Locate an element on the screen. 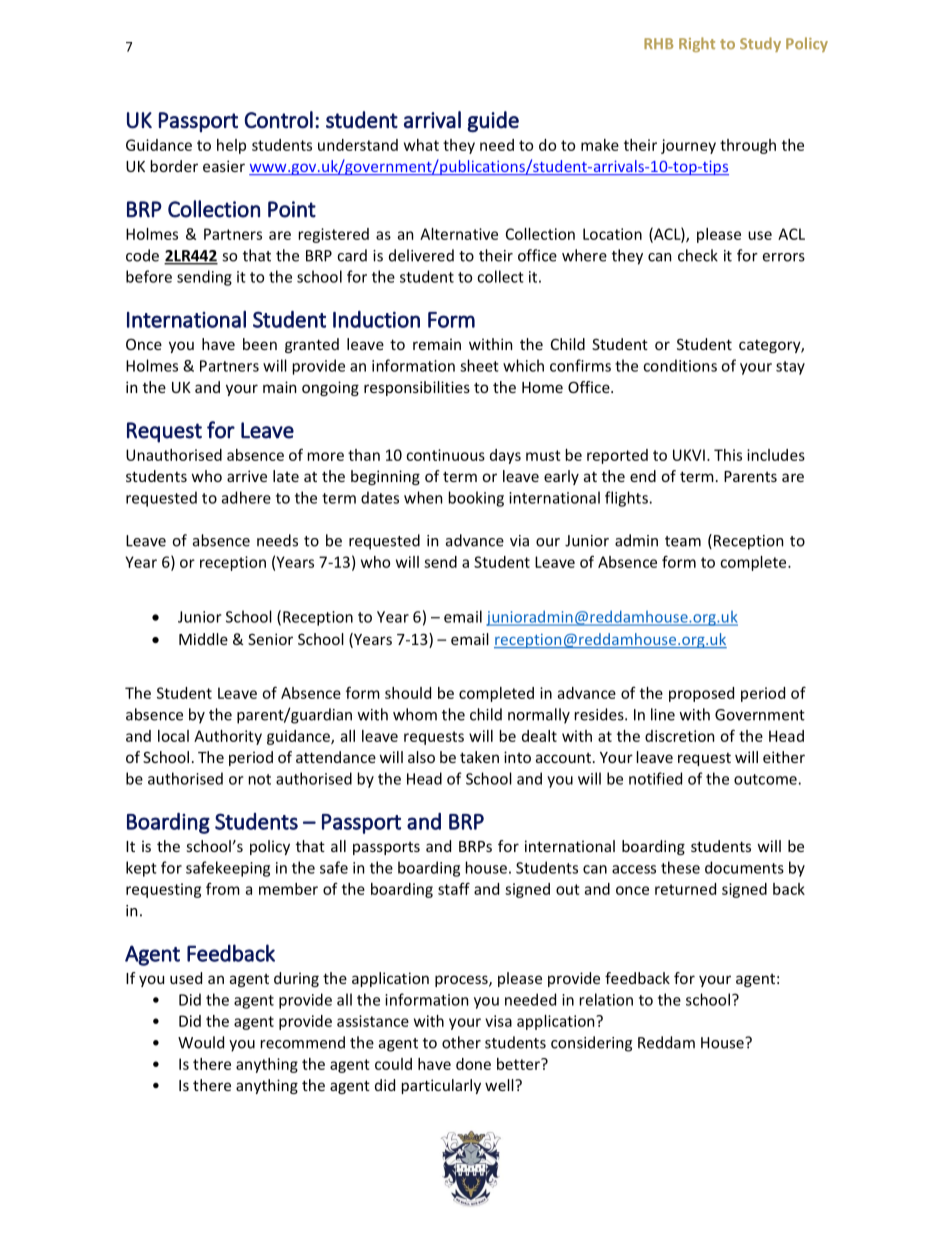  done is located at coordinates (473, 1064).
